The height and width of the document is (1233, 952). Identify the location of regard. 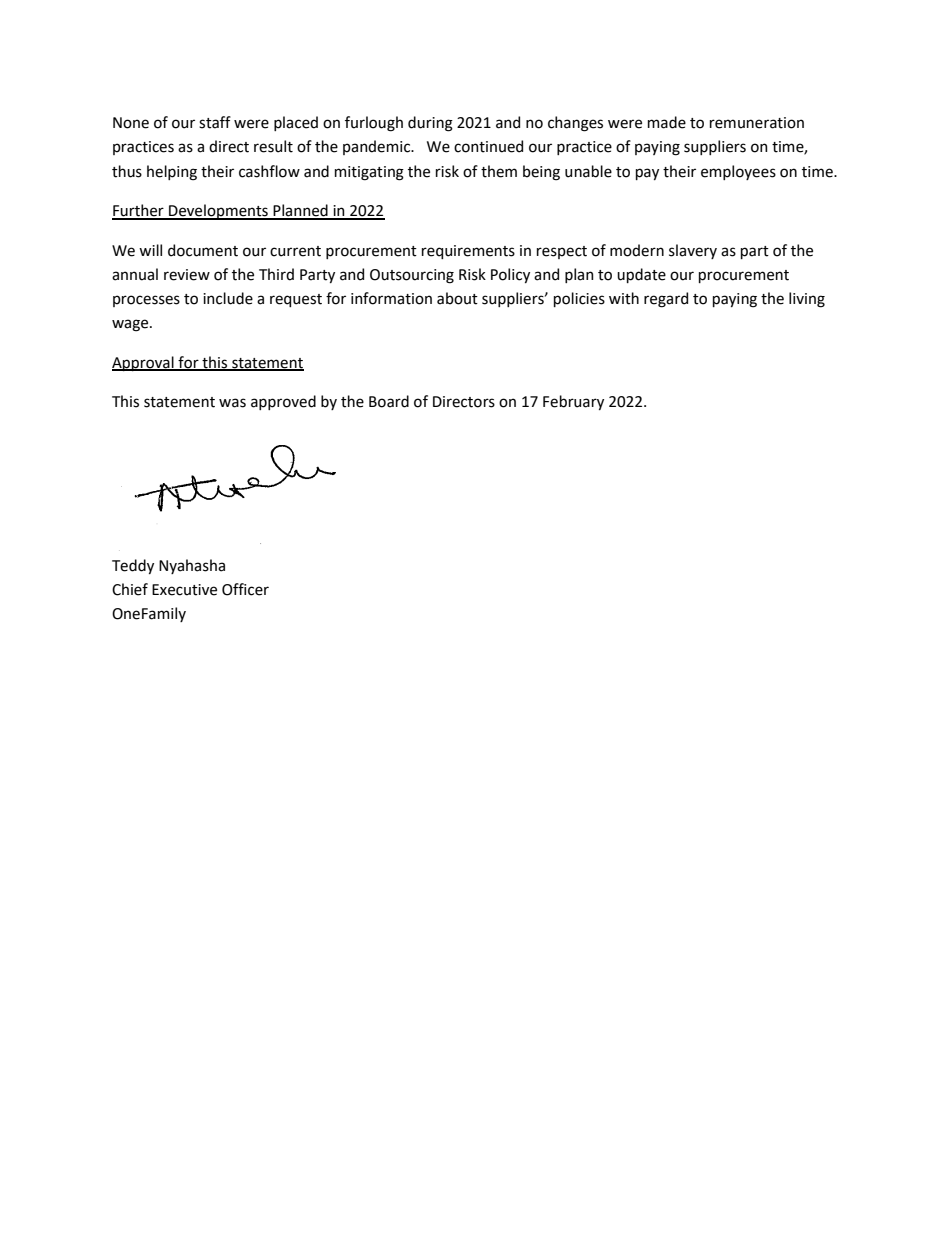
(666, 300).
